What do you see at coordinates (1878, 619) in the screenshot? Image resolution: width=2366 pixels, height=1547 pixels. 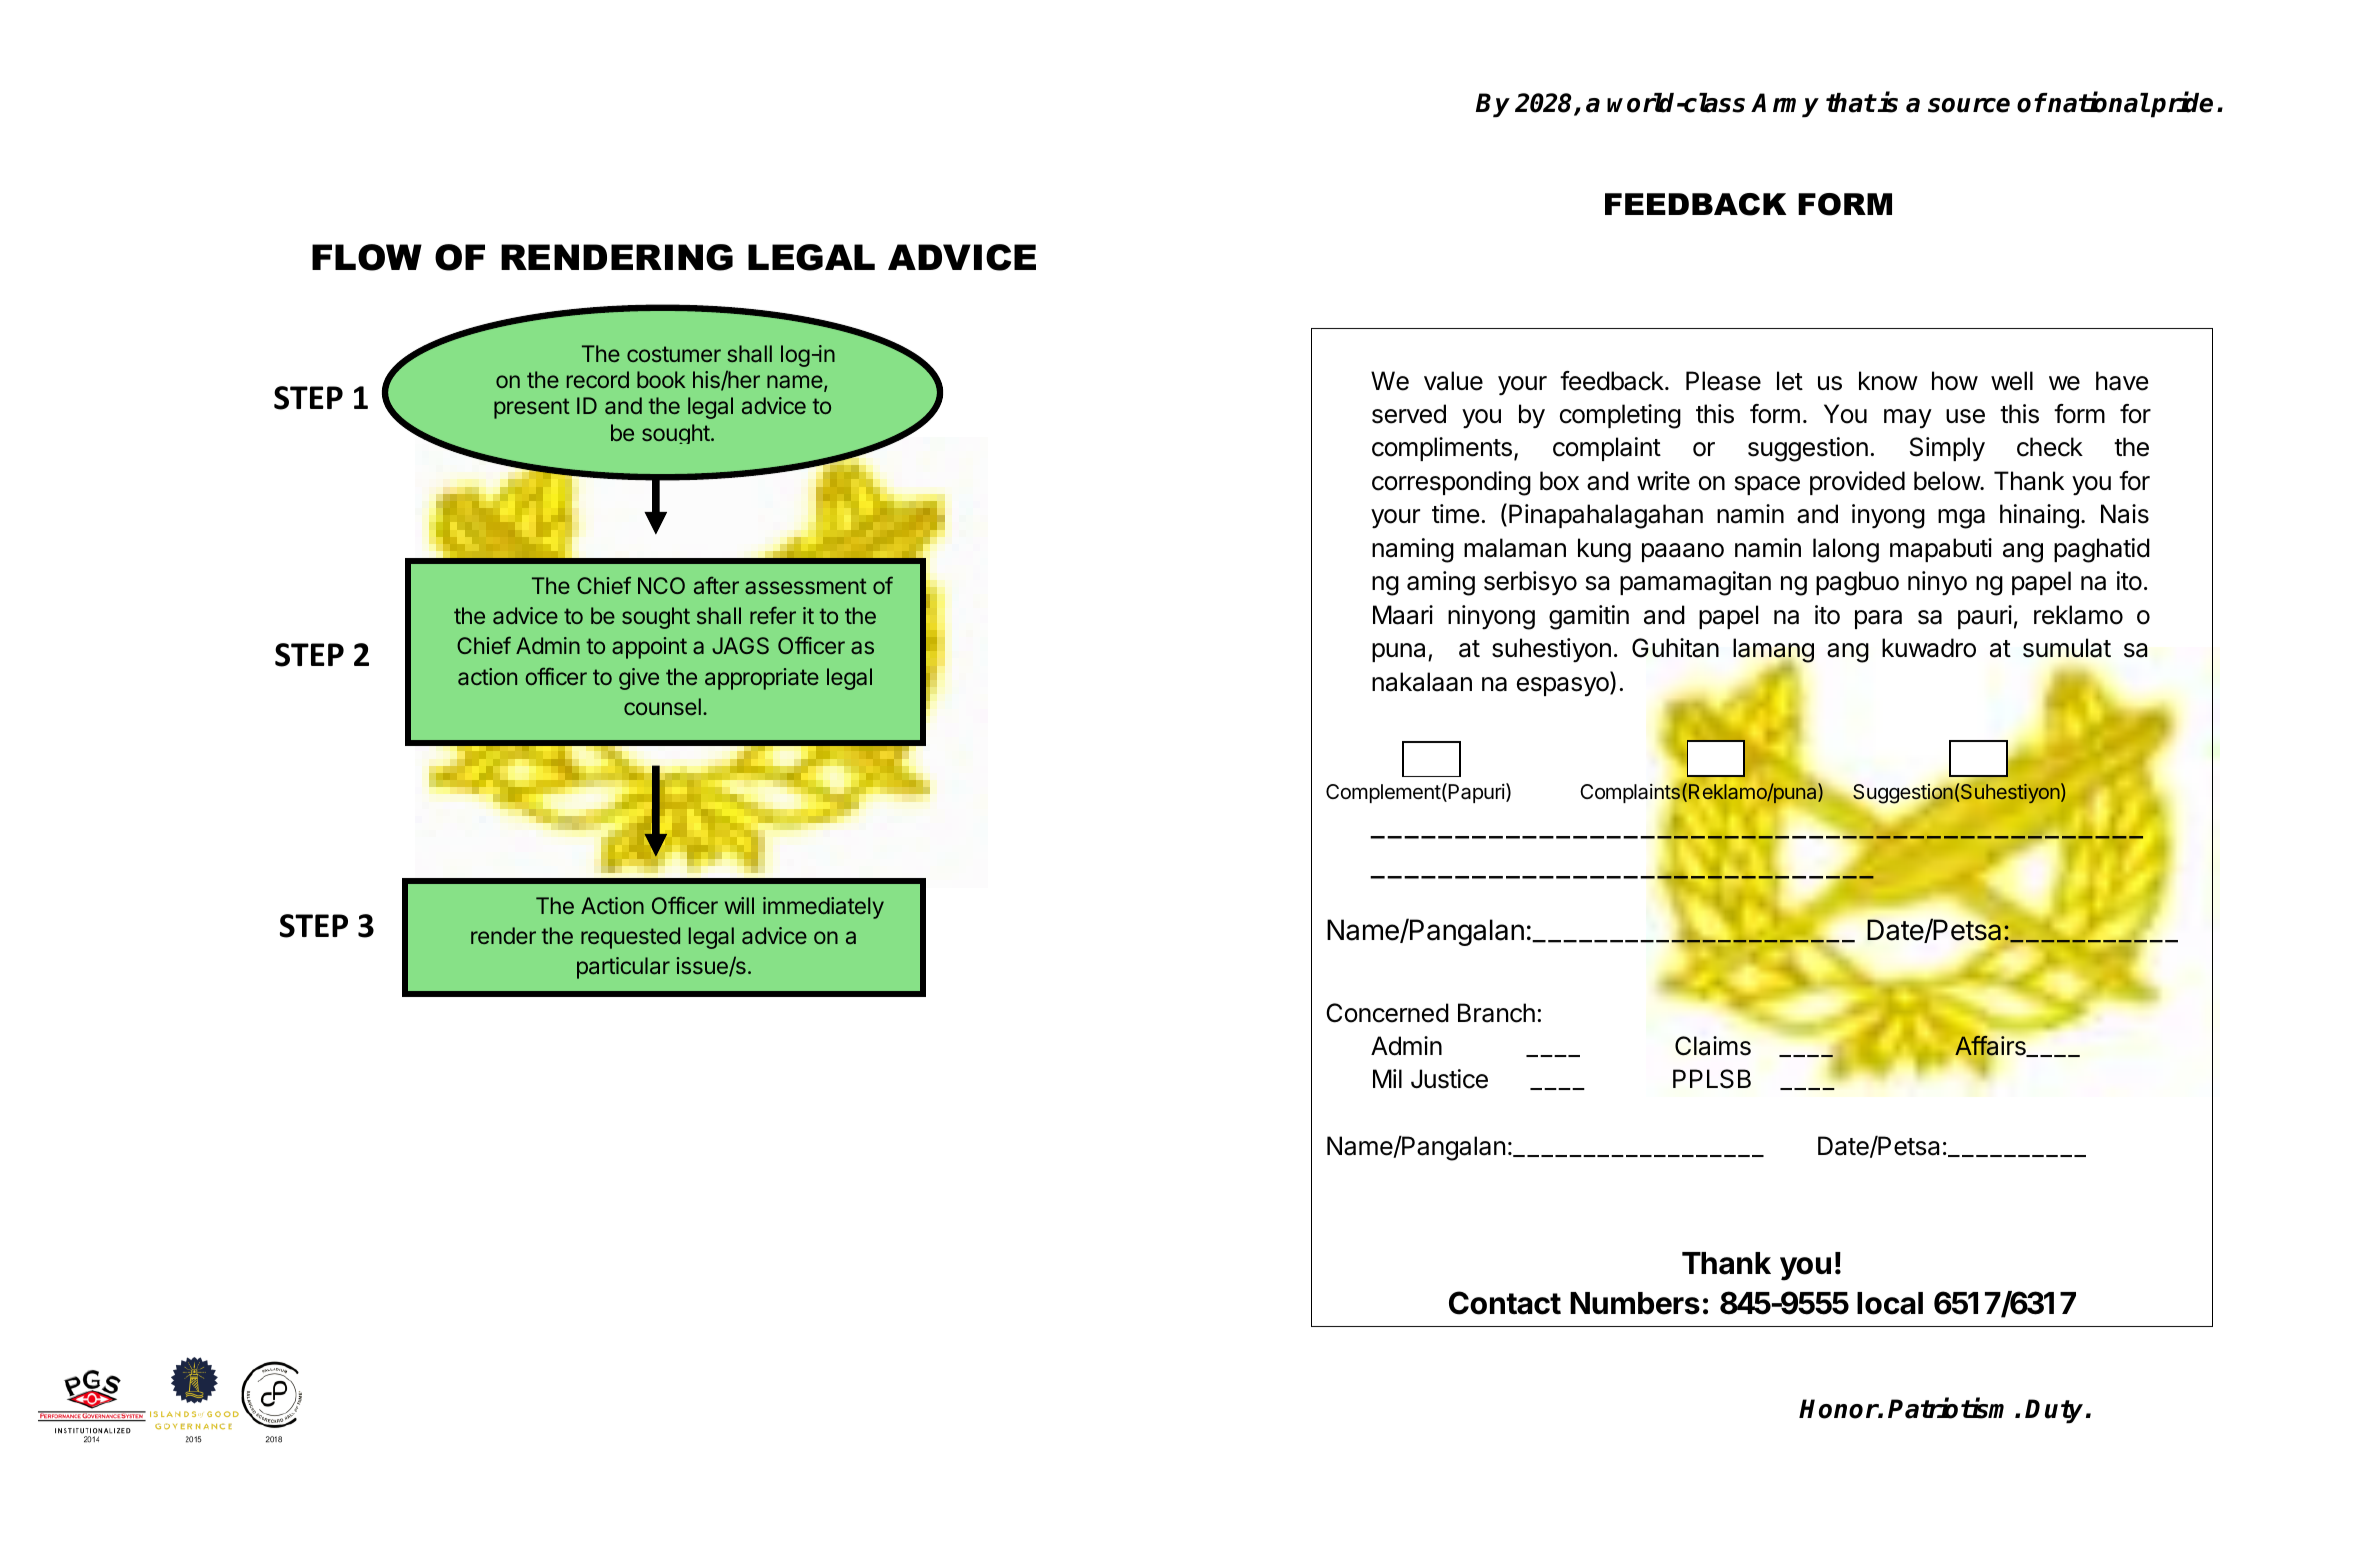 I see `para` at bounding box center [1878, 619].
